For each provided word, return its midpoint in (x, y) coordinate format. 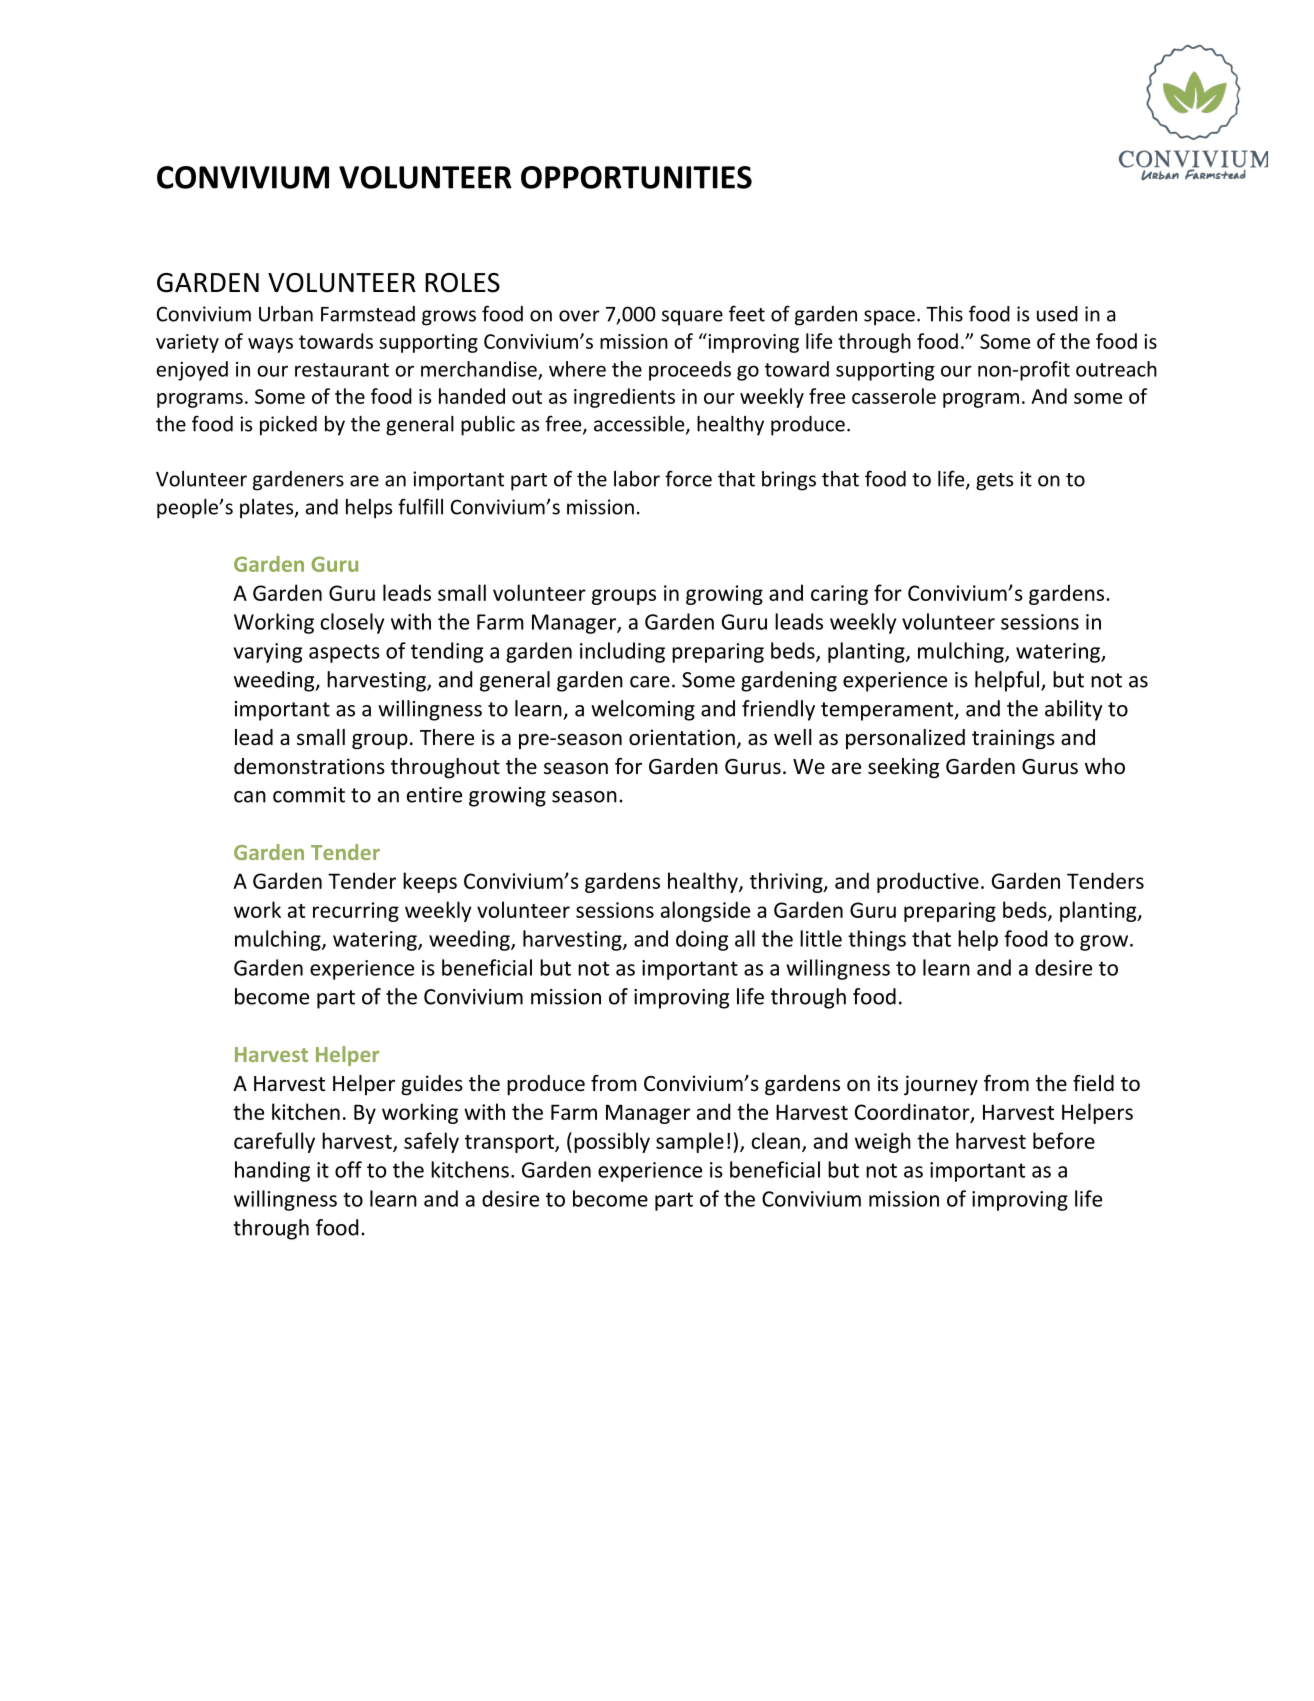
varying (268, 653)
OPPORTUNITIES (636, 177)
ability (1074, 710)
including (622, 652)
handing (272, 1171)
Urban (286, 314)
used (1057, 314)
